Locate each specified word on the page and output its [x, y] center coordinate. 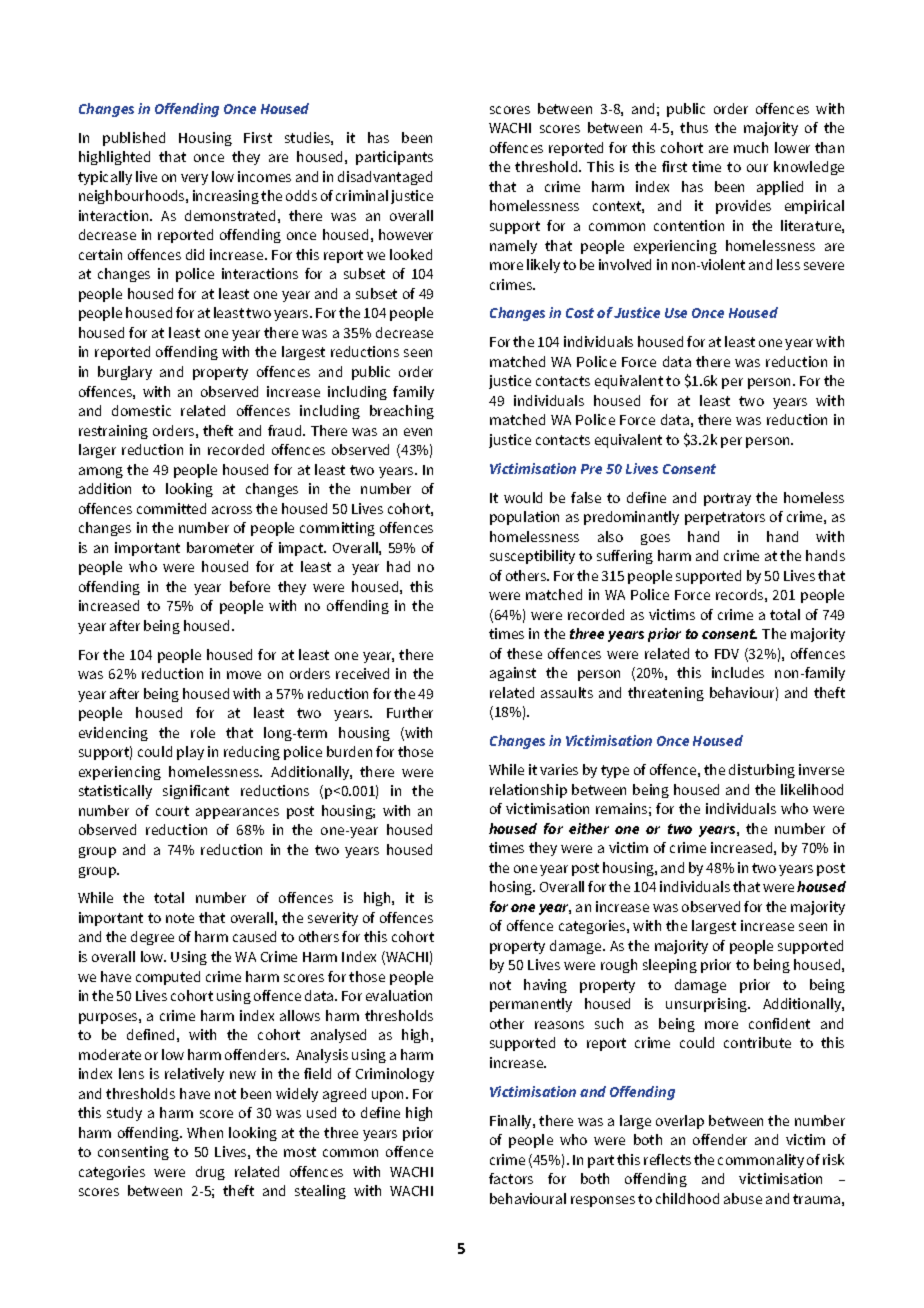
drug [210, 1173]
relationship [528, 791]
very [194, 179]
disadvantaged [385, 178]
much [751, 147]
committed [171, 508]
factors [511, 1178]
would [523, 497]
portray [727, 499]
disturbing [762, 771]
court [172, 811]
